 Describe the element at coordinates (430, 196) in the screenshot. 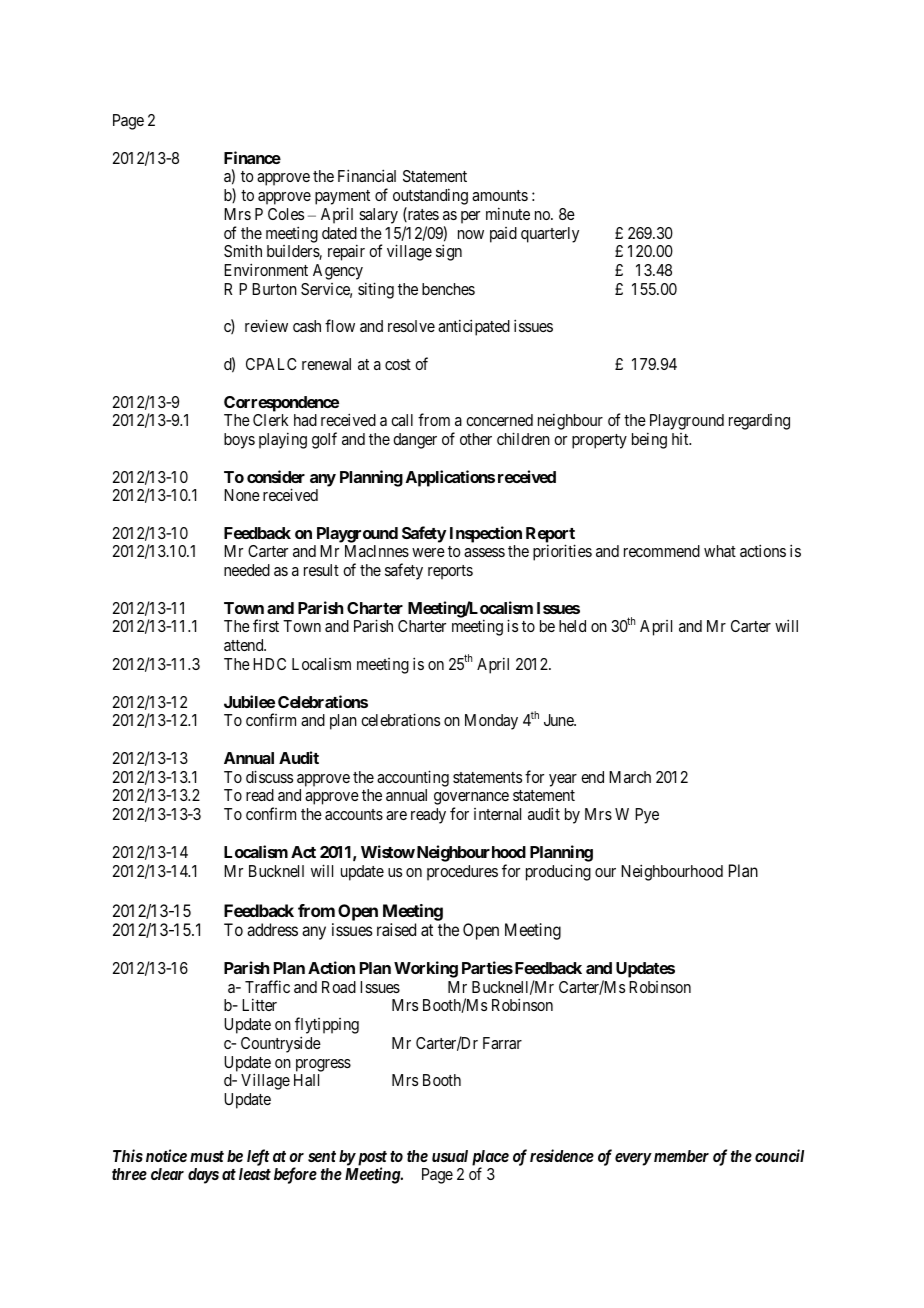

I see `outstanding` at that location.
